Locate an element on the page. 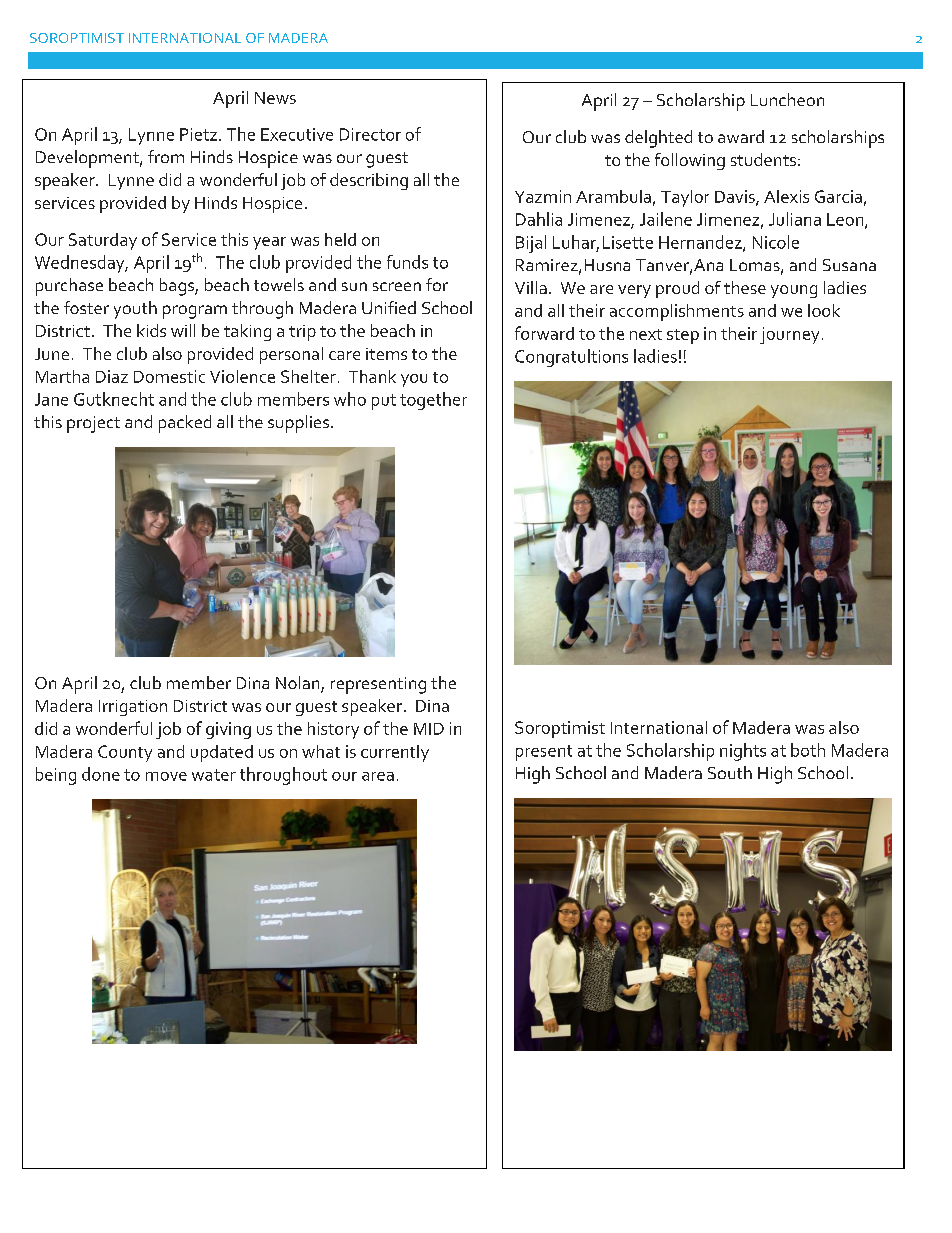 This image has height=1233, width=952. nights is located at coordinates (743, 752).
